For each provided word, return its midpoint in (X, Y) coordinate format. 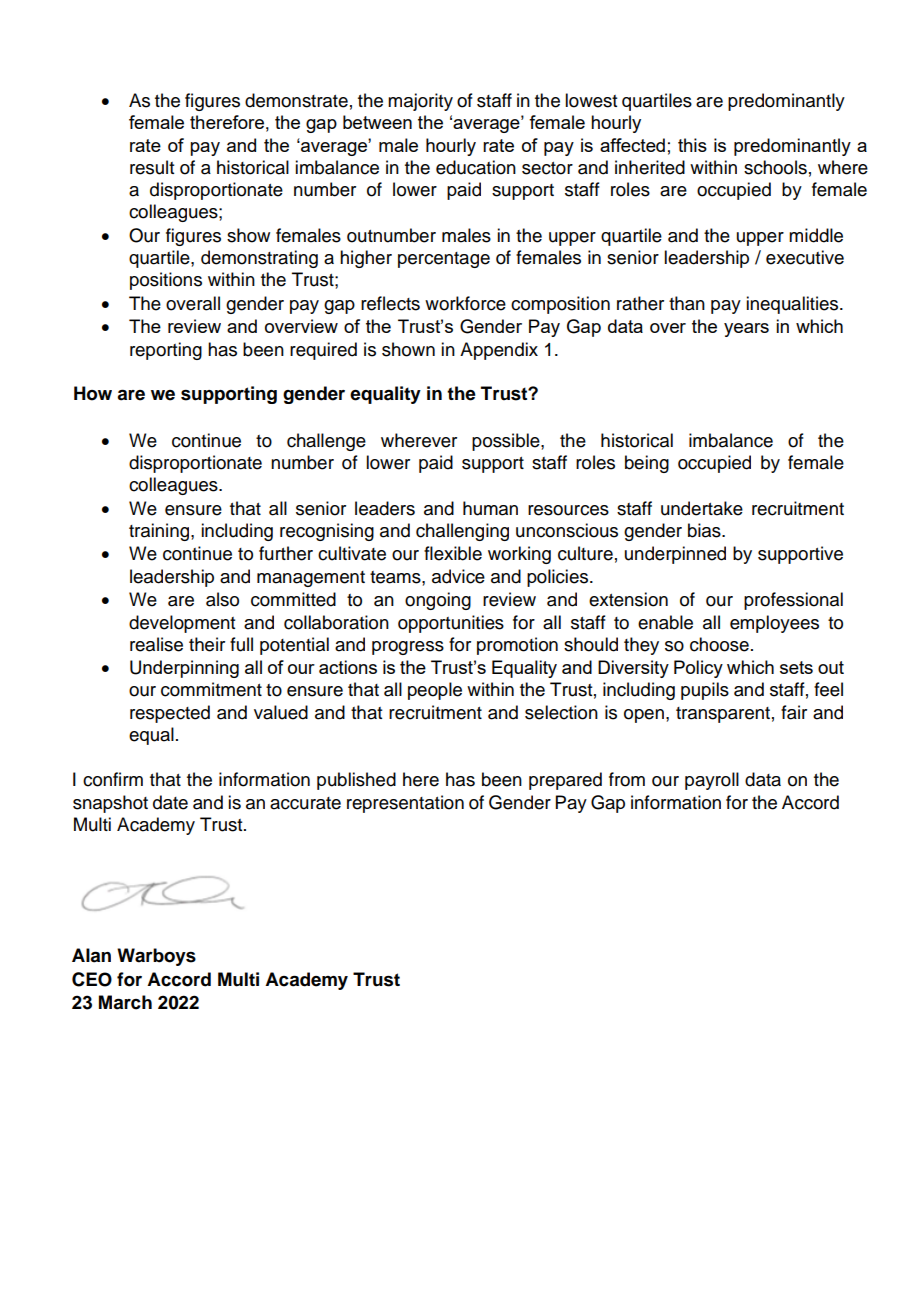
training (160, 532)
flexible (453, 553)
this (692, 145)
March (125, 1002)
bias (705, 530)
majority (420, 102)
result (152, 167)
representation (405, 804)
